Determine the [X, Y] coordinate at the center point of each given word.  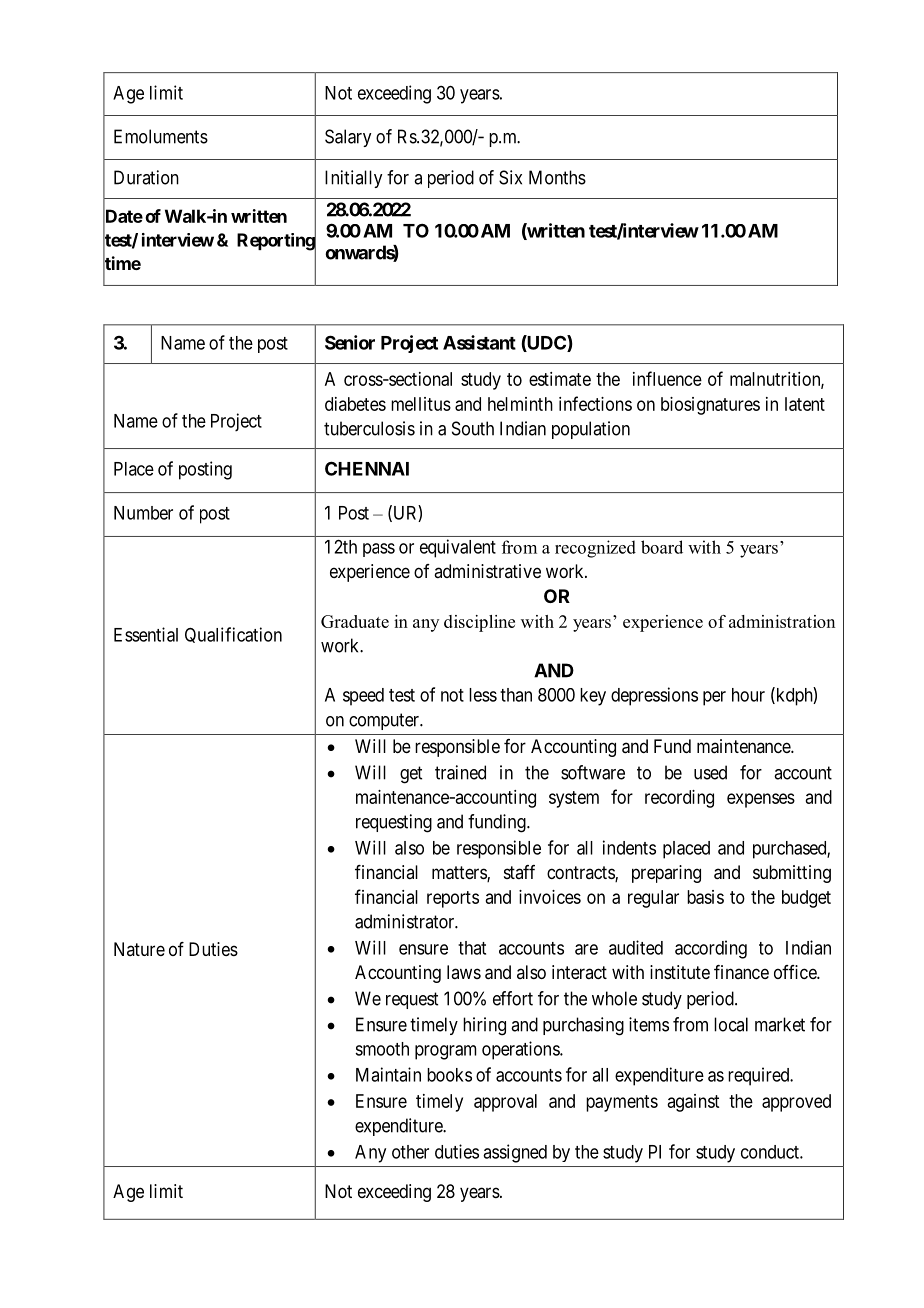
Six [510, 177]
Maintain [388, 1074]
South [473, 428]
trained [460, 772]
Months [557, 177]
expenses [761, 800]
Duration [146, 177]
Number [143, 513]
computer [385, 721]
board [662, 547]
